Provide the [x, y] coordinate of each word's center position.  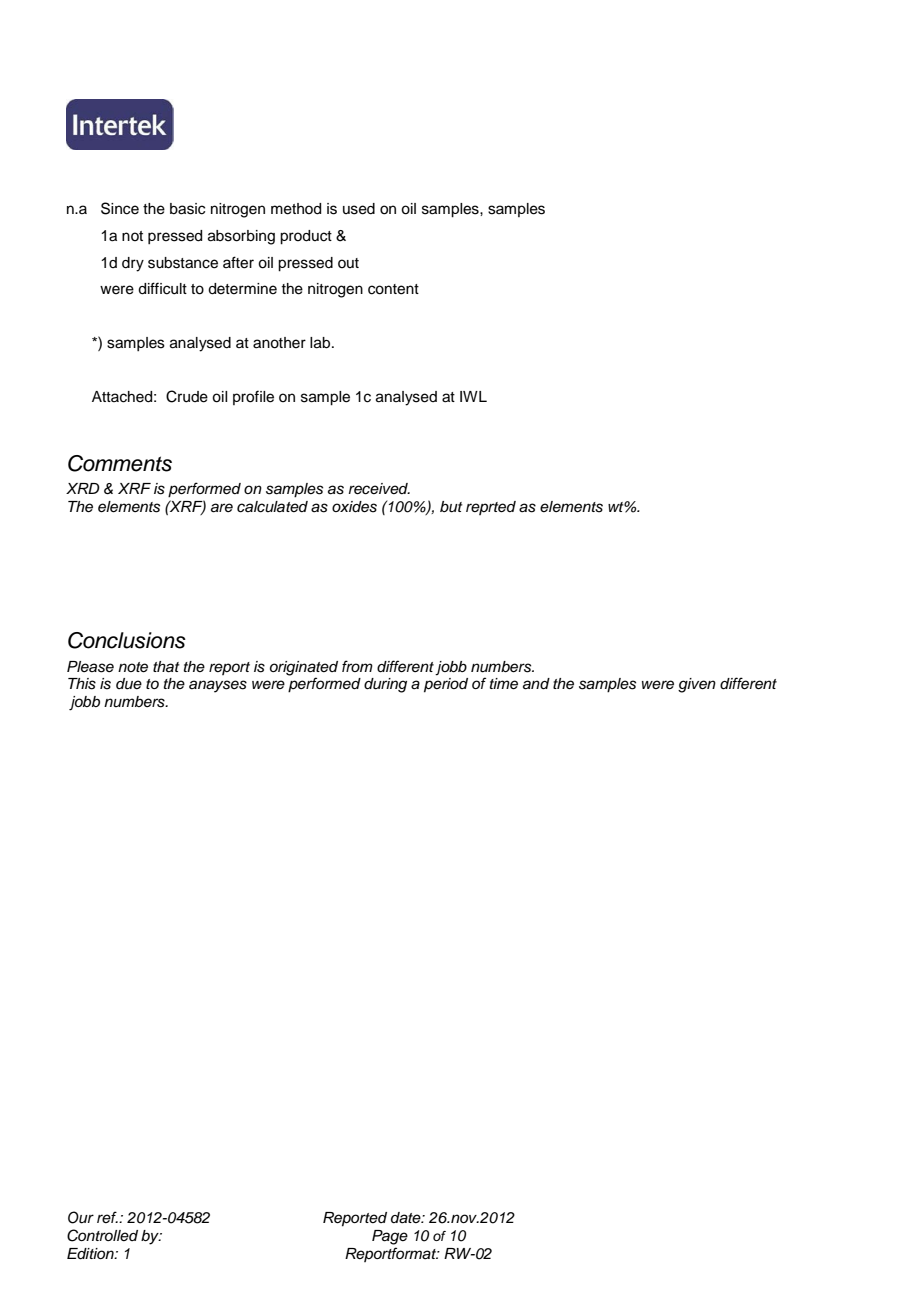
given [697, 685]
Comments [120, 463]
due [129, 684]
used [359, 209]
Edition [91, 1254]
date [407, 1218]
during [385, 685]
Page [390, 1237]
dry [133, 264]
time [504, 684]
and [536, 684]
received [379, 489]
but [451, 507]
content [393, 289]
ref [107, 1217]
